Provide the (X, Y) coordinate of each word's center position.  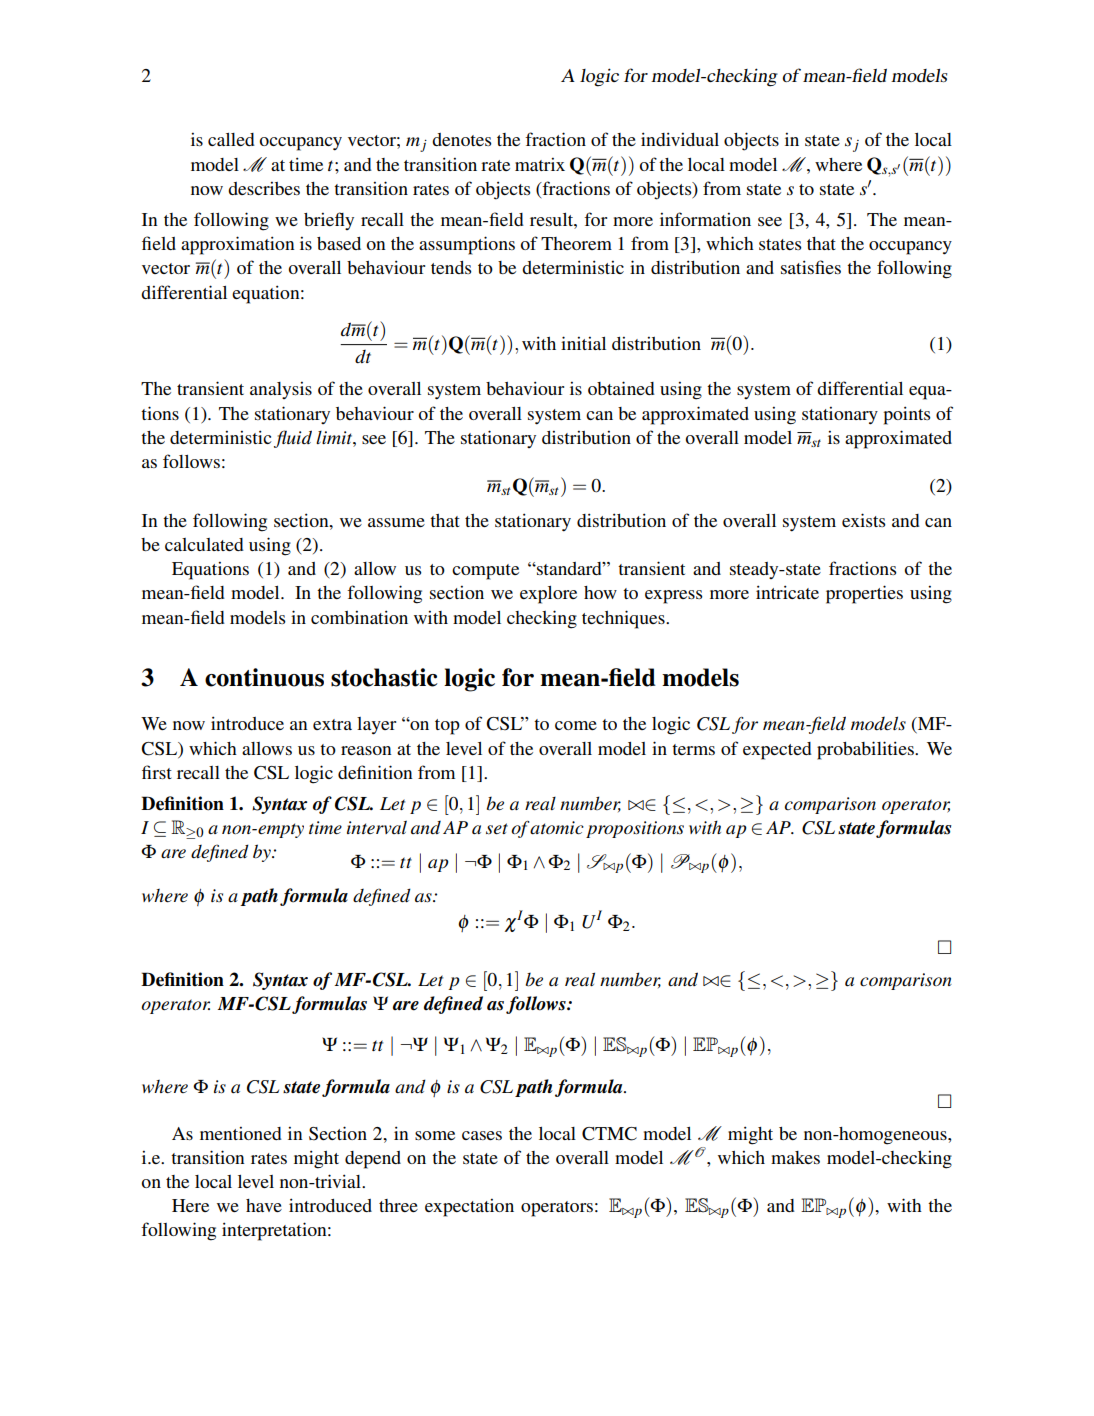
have (264, 1205)
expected (777, 751)
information (705, 219)
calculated (204, 544)
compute (485, 572)
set (497, 829)
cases (482, 1135)
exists (864, 520)
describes (264, 188)
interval (377, 827)
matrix (540, 164)
